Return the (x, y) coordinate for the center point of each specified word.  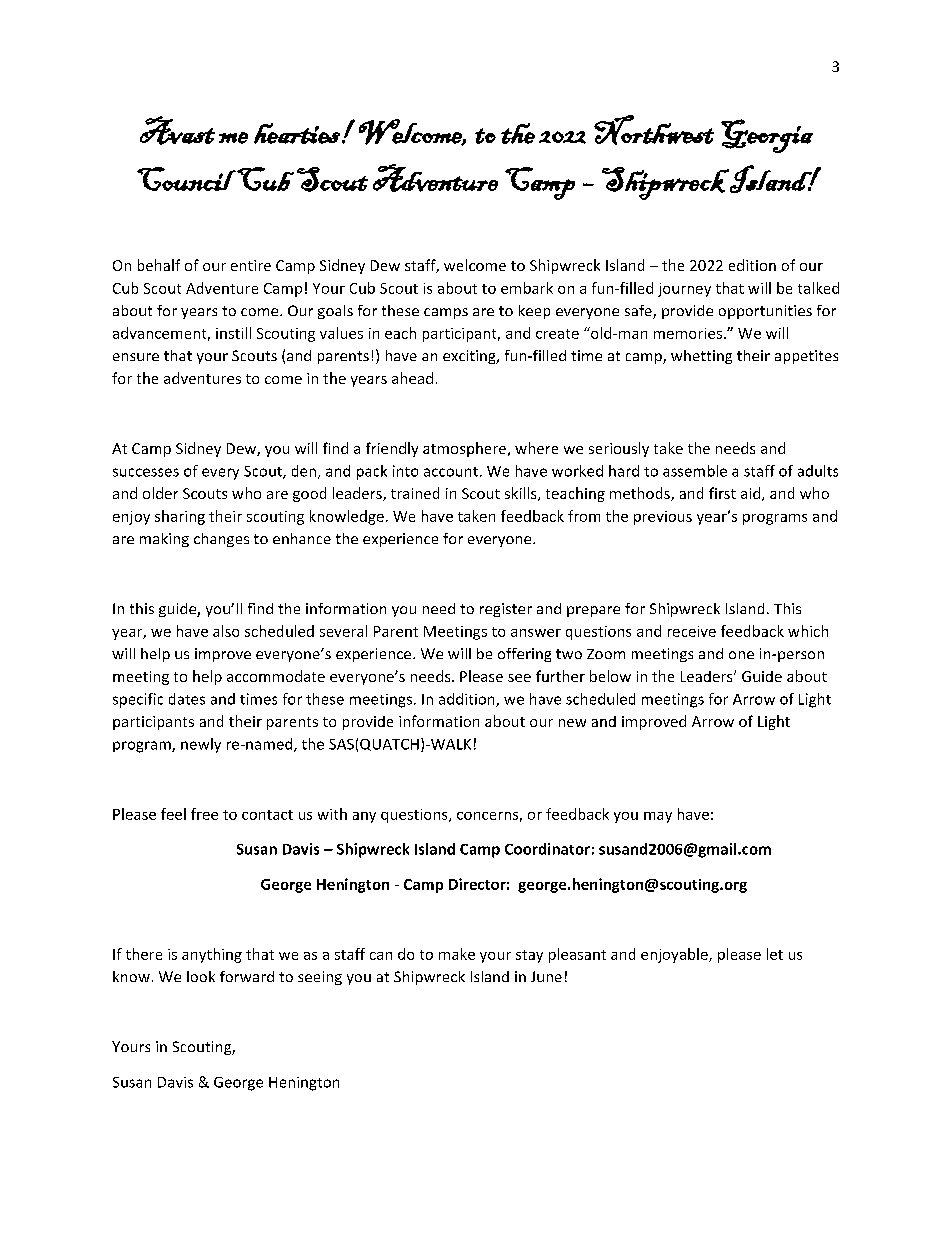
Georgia (767, 136)
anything (212, 955)
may (658, 817)
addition (468, 700)
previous (663, 518)
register (506, 610)
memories (688, 333)
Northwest (654, 130)
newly (201, 745)
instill (233, 333)
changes (221, 540)
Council (186, 179)
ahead (412, 378)
